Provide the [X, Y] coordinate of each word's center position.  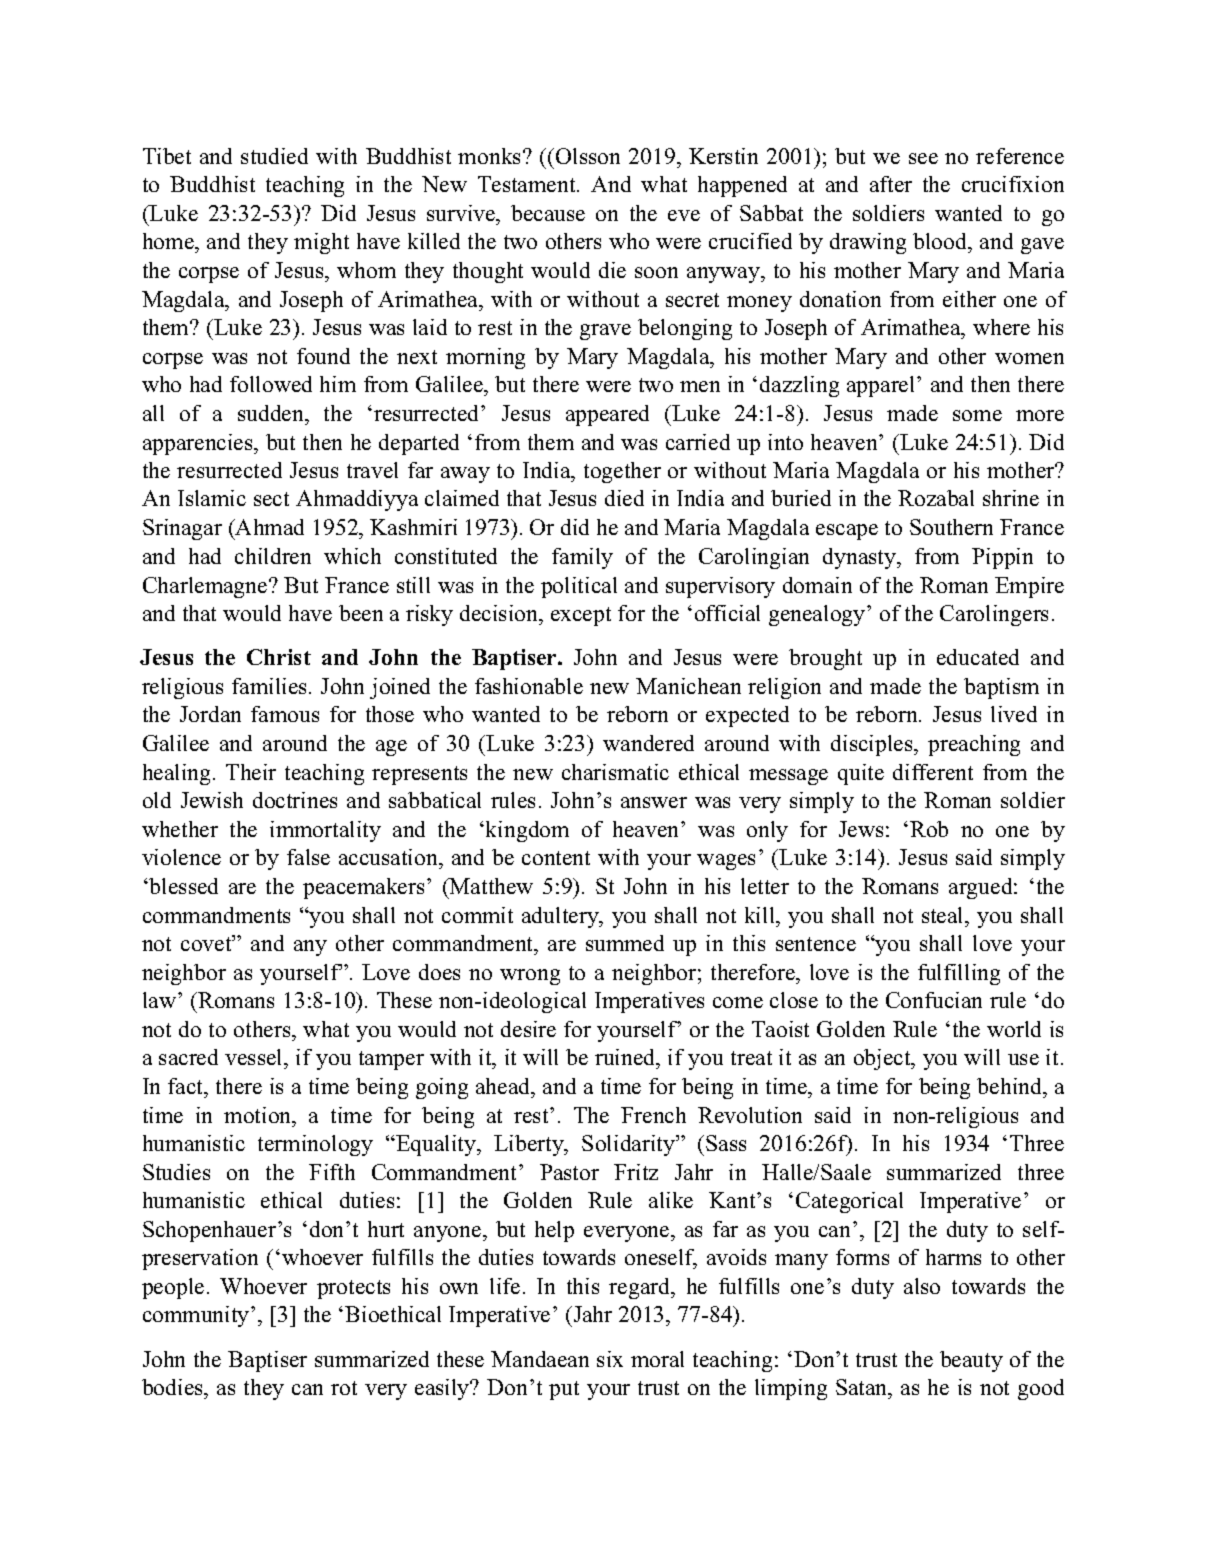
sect [271, 499]
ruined [626, 1059]
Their [251, 772]
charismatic [615, 772]
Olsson [588, 156]
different [933, 772]
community [197, 1316]
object [883, 1059]
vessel [255, 1059]
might [321, 243]
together [622, 472]
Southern [951, 527]
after [891, 184]
